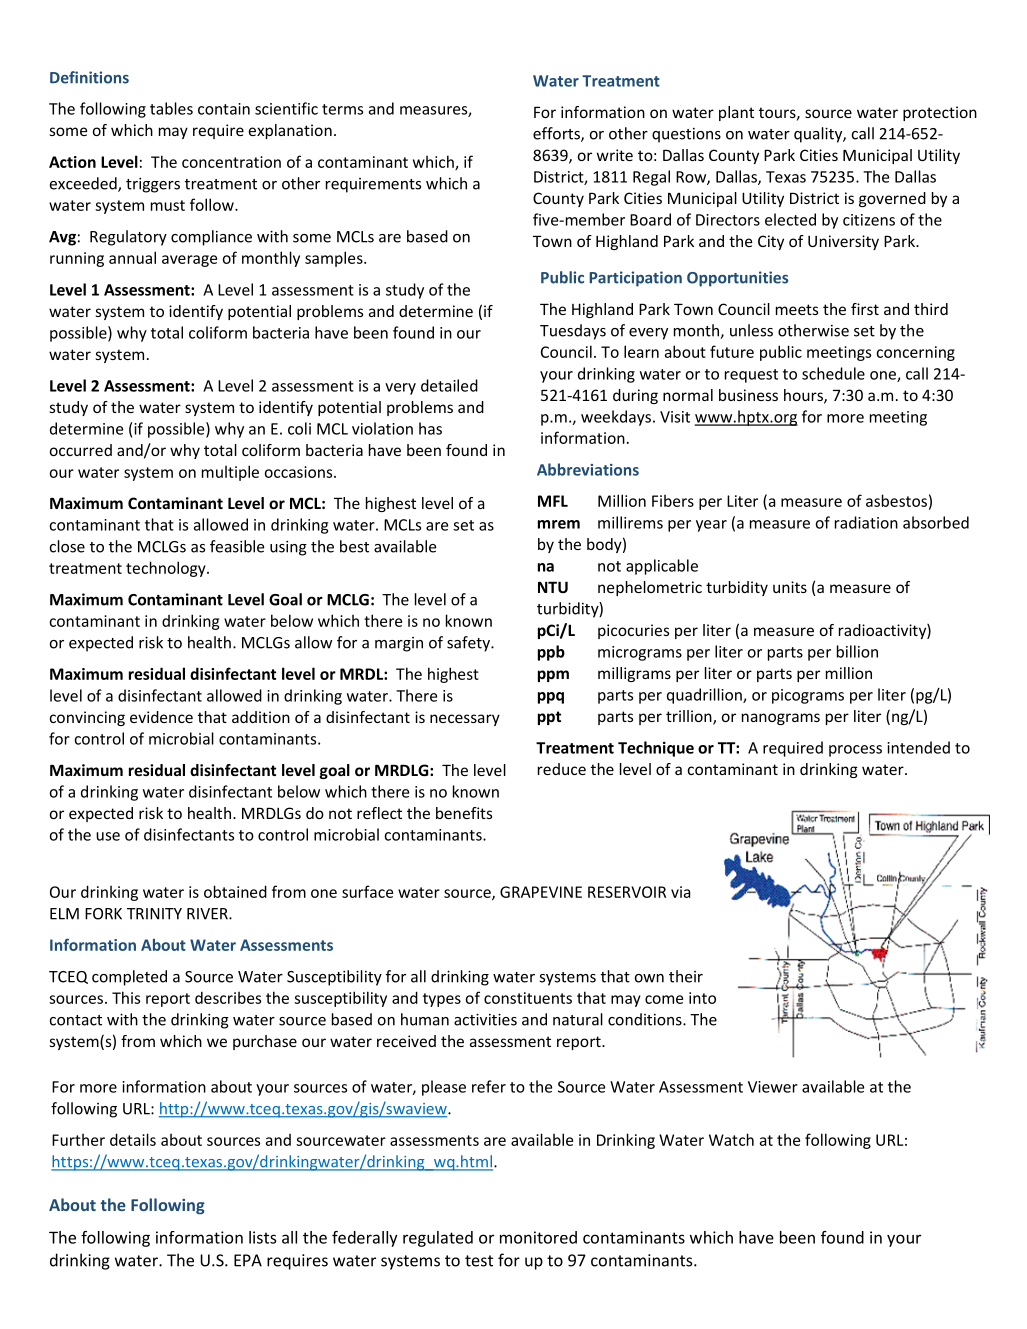 The height and width of the screenshot is (1329, 1027). Describe the element at coordinates (469, 644) in the screenshot. I see `safety` at that location.
